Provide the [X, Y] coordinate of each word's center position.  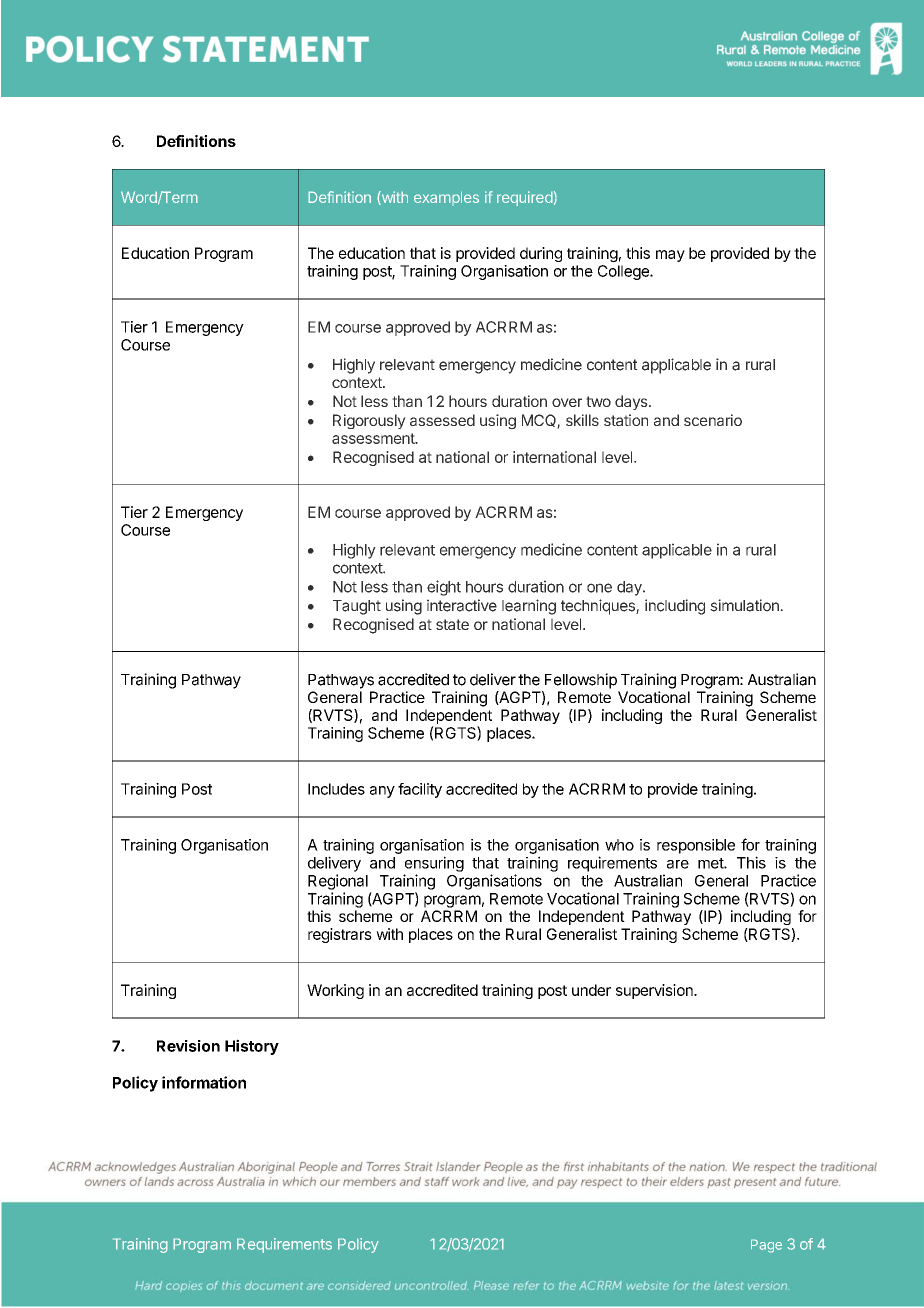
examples [446, 198]
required [525, 198]
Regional [338, 882]
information [204, 1082]
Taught [357, 607]
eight [444, 588]
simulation [745, 605]
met [711, 863]
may [670, 256]
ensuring [434, 864]
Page [766, 1246]
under [591, 990]
